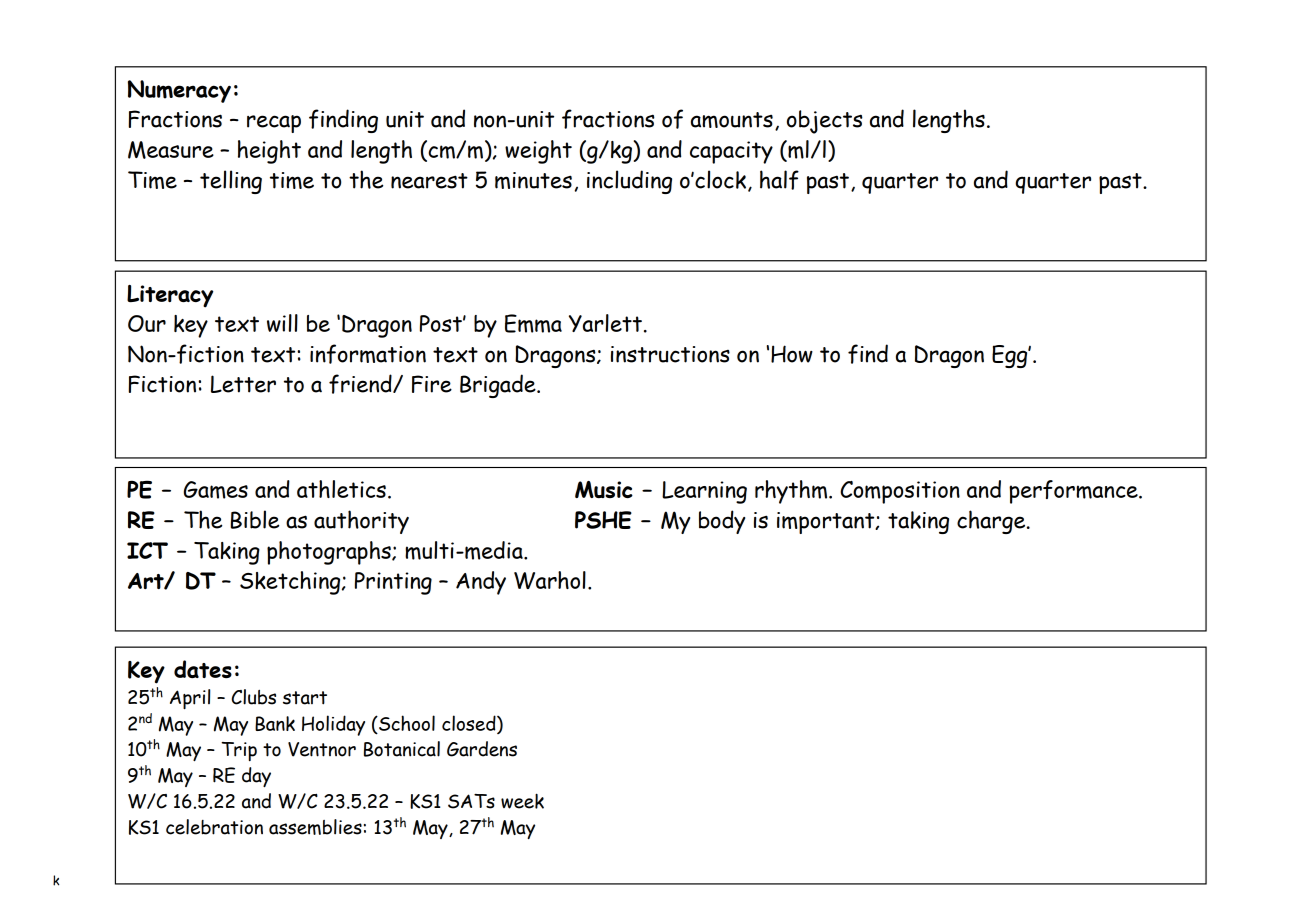 The image size is (1308, 924). What do you see at coordinates (825, 122) in the document?
I see `objects` at bounding box center [825, 122].
